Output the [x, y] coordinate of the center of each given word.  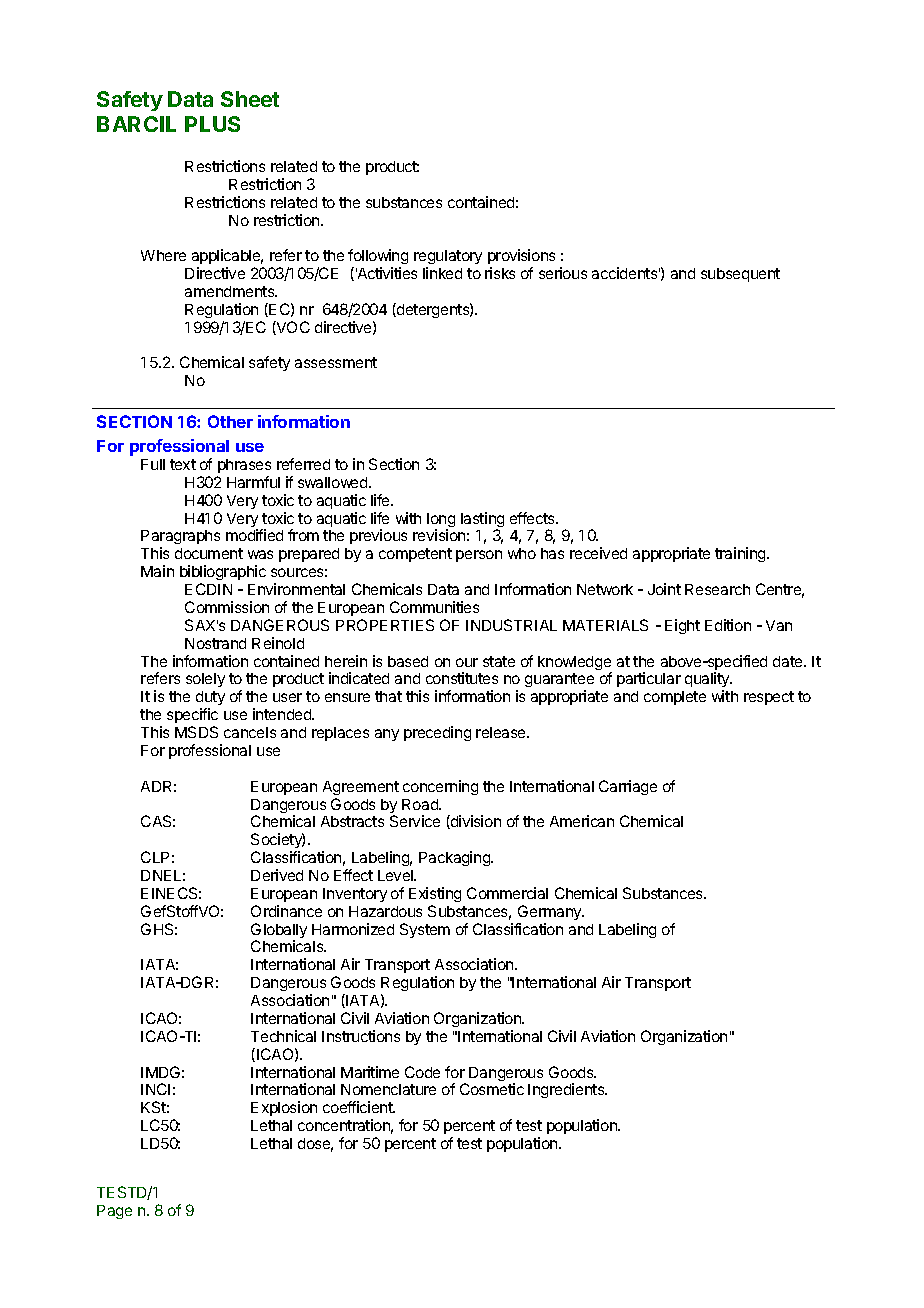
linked [442, 273]
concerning [440, 787]
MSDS [196, 732]
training [741, 554]
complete [675, 698]
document [209, 553]
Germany [551, 912]
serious [563, 273]
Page [114, 1212]
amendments [231, 291]
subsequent [740, 275]
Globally [279, 932]
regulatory [448, 259]
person [479, 556]
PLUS [212, 124]
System [425, 930]
